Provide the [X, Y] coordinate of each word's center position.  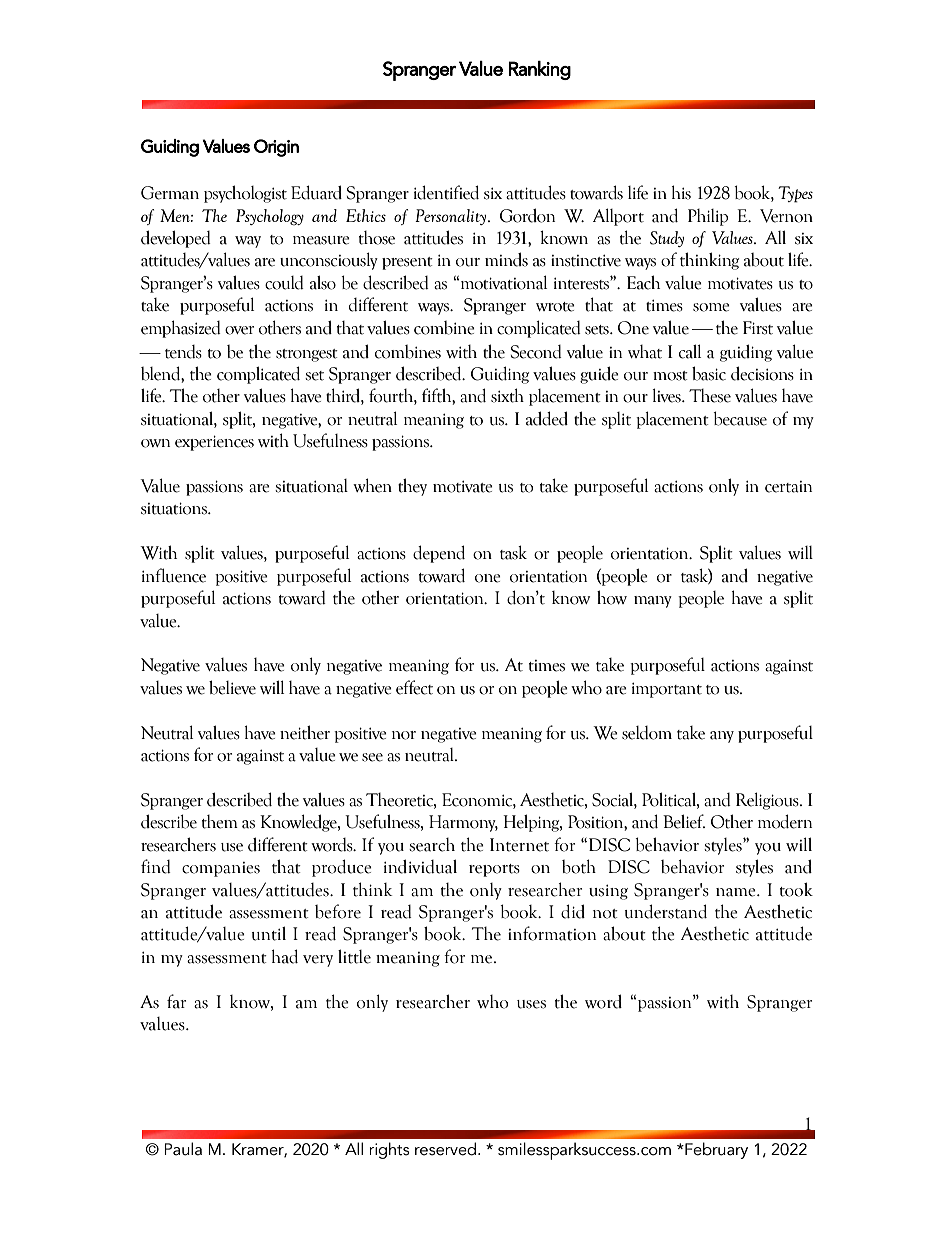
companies [221, 869]
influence [174, 575]
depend [439, 554]
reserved [445, 1149]
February [715, 1150]
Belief [684, 821]
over [239, 330]
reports [494, 870]
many [653, 602]
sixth [507, 395]
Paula [183, 1149]
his [681, 192]
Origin [276, 148]
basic [709, 373]
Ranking [540, 70]
